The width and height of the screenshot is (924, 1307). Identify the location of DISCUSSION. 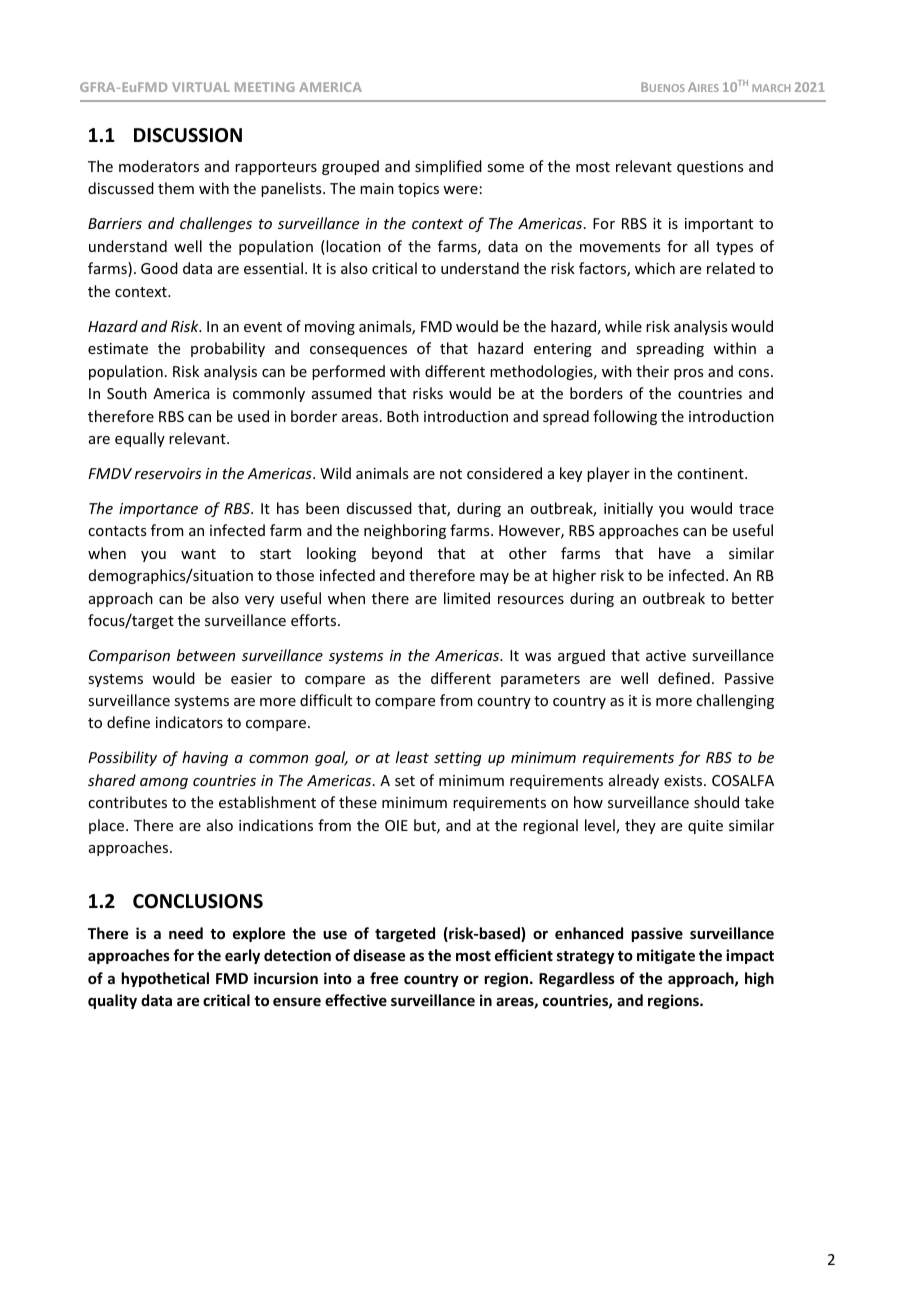
(188, 135).
